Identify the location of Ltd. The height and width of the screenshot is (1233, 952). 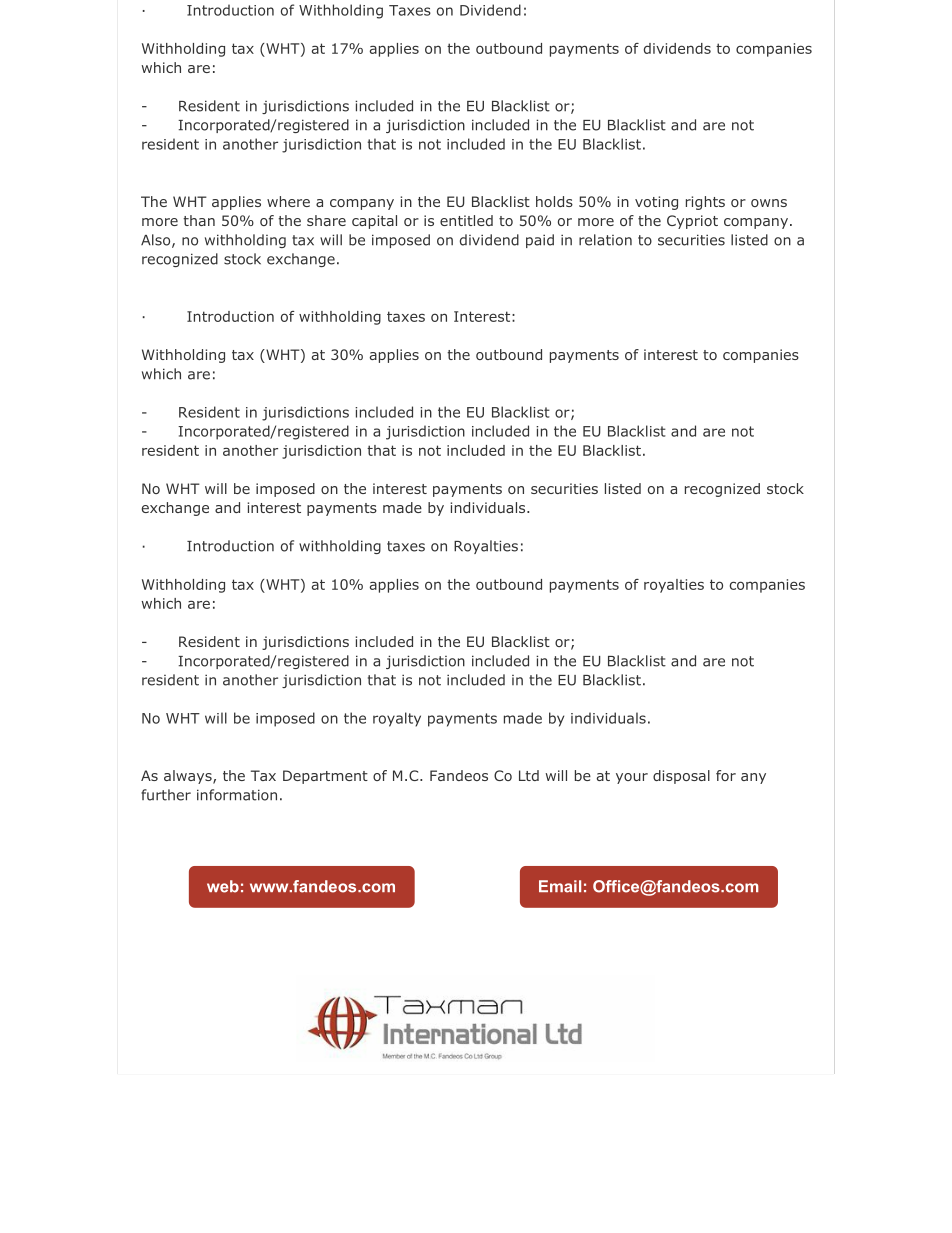
(529, 775).
